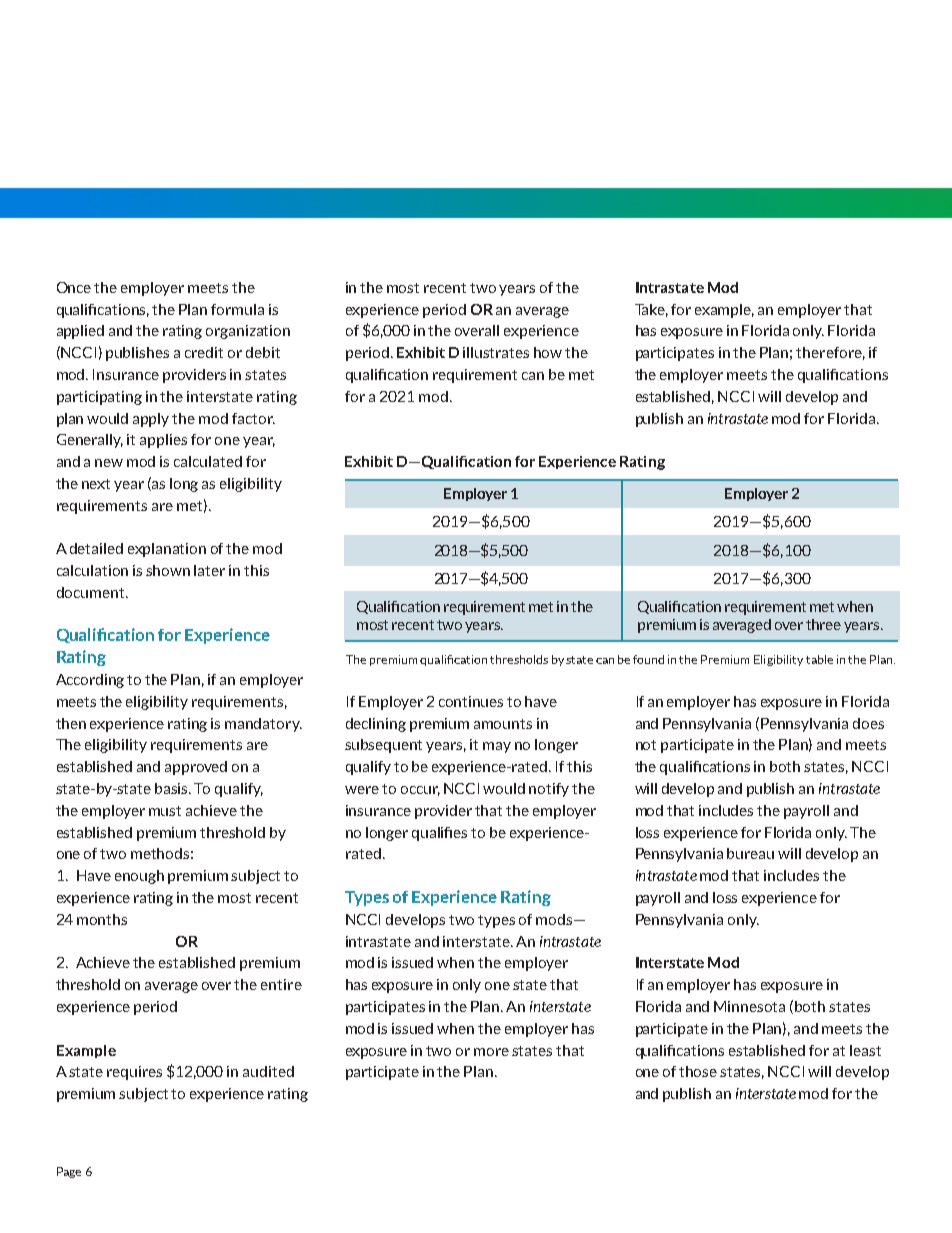 Image resolution: width=952 pixels, height=1233 pixels. What do you see at coordinates (491, 1052) in the image?
I see `more` at bounding box center [491, 1052].
